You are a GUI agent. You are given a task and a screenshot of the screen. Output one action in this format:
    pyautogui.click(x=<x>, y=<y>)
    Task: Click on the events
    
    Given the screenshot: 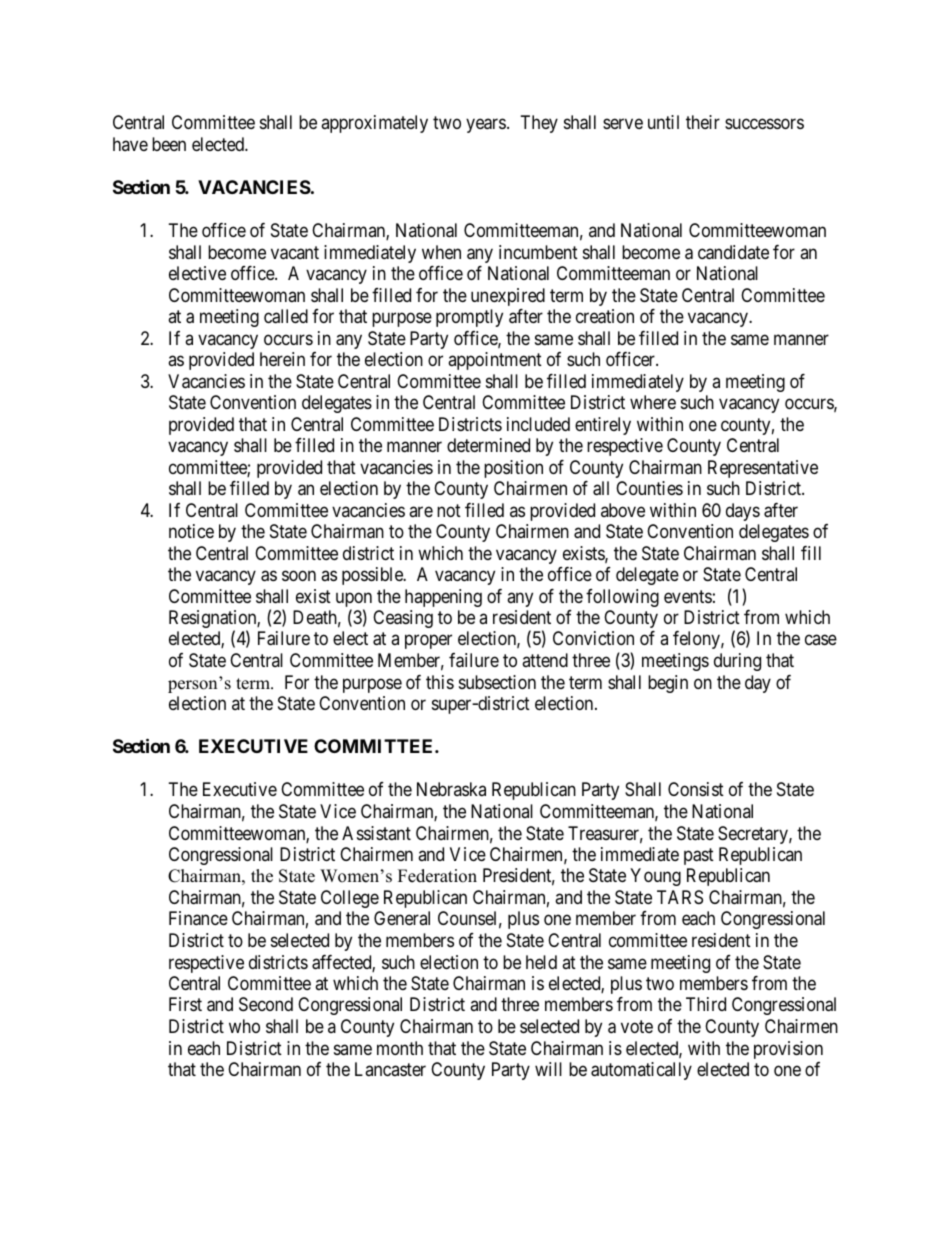 What is the action you would take?
    pyautogui.click(x=688, y=596)
